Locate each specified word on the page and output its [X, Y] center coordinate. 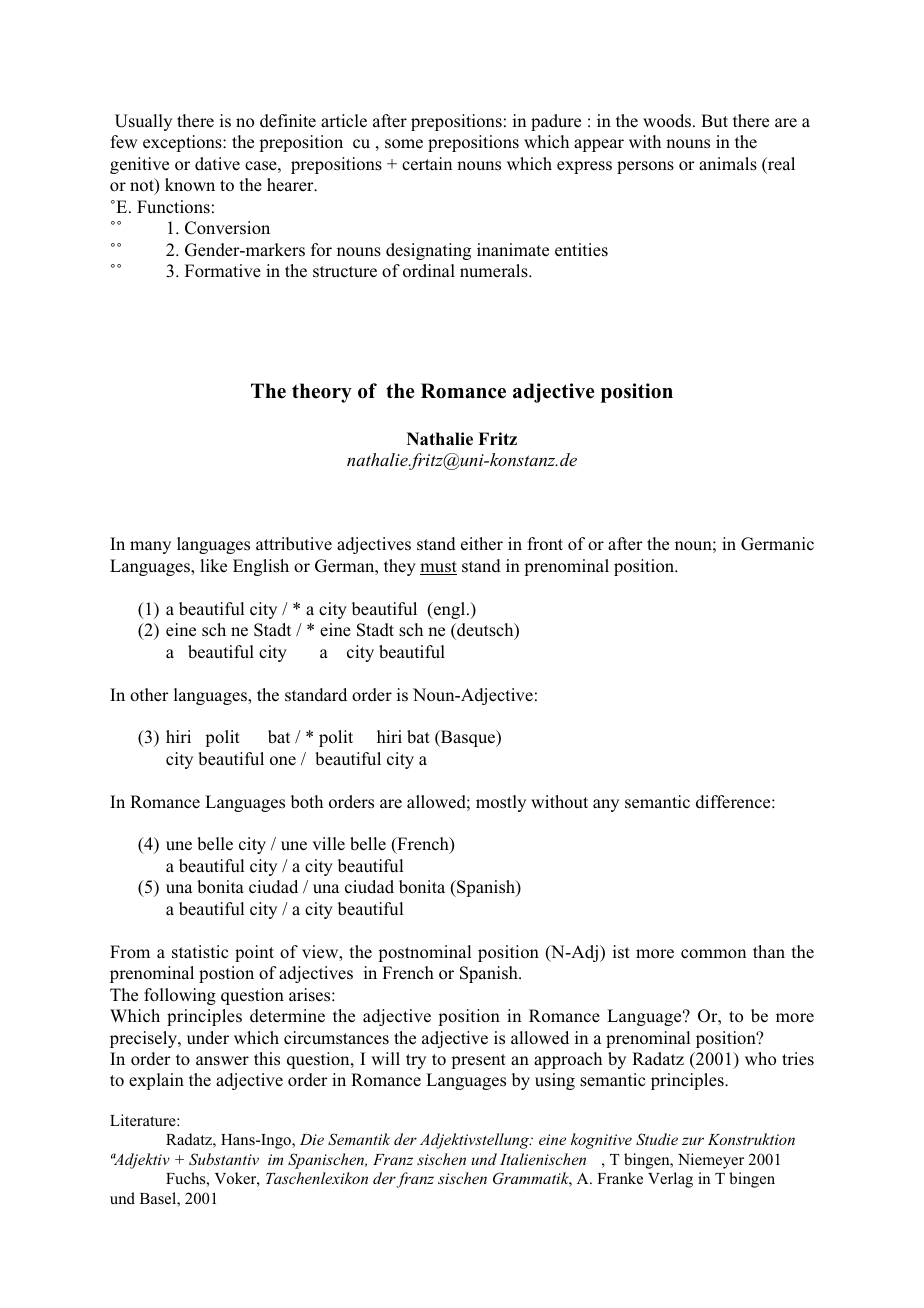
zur [693, 1141]
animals [728, 164]
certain [427, 164]
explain [156, 1081]
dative [217, 164]
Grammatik [532, 1179]
